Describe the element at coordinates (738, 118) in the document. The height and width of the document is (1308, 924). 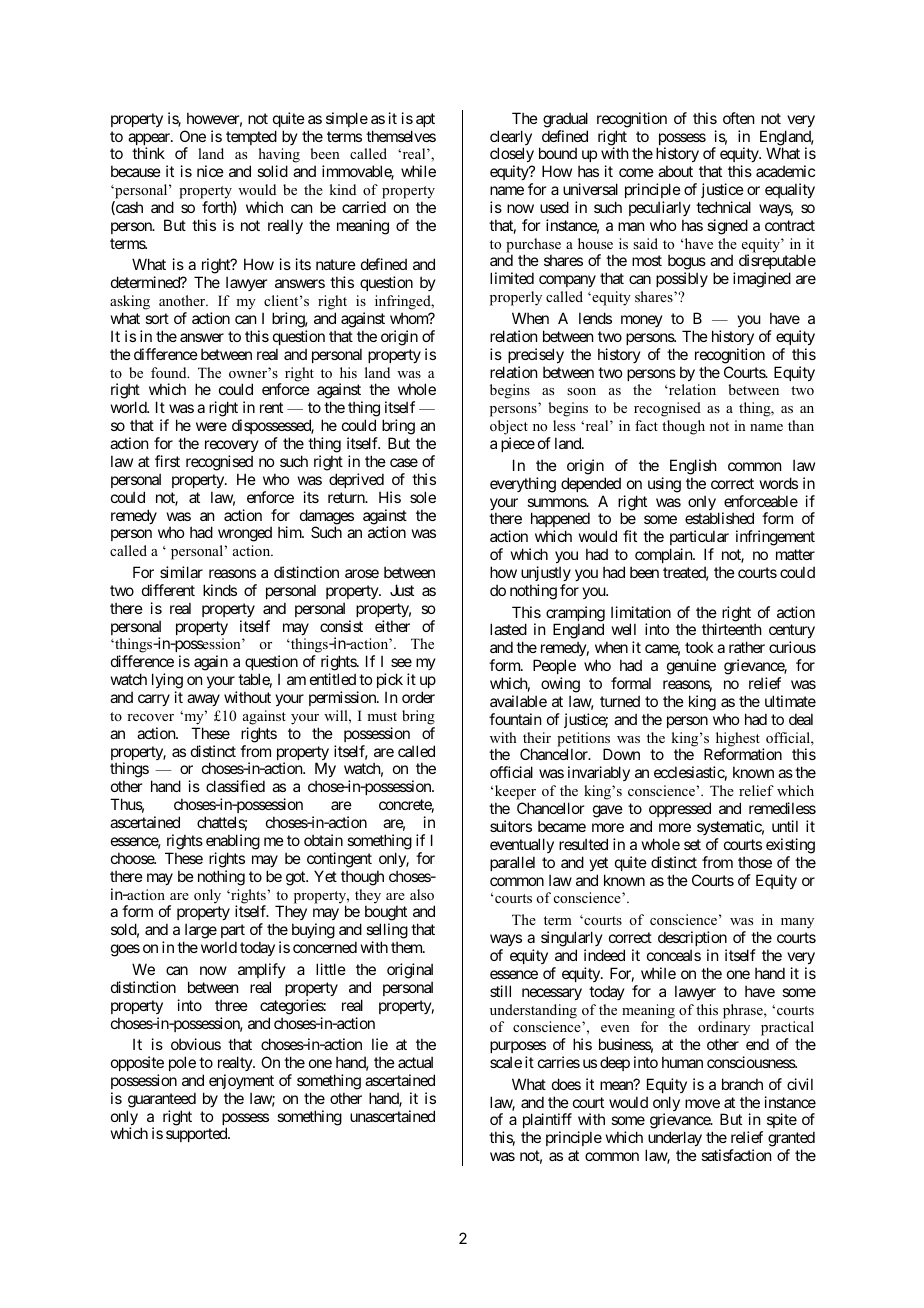
I see `often` at that location.
